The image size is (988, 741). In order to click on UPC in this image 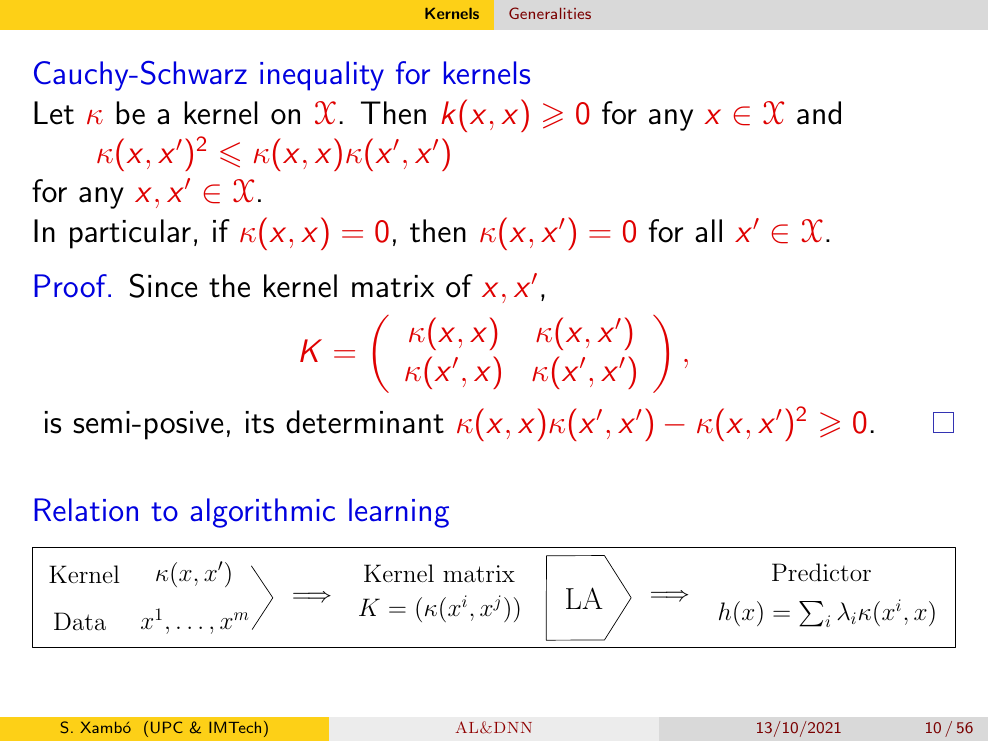, I will do `click(167, 727)`.
